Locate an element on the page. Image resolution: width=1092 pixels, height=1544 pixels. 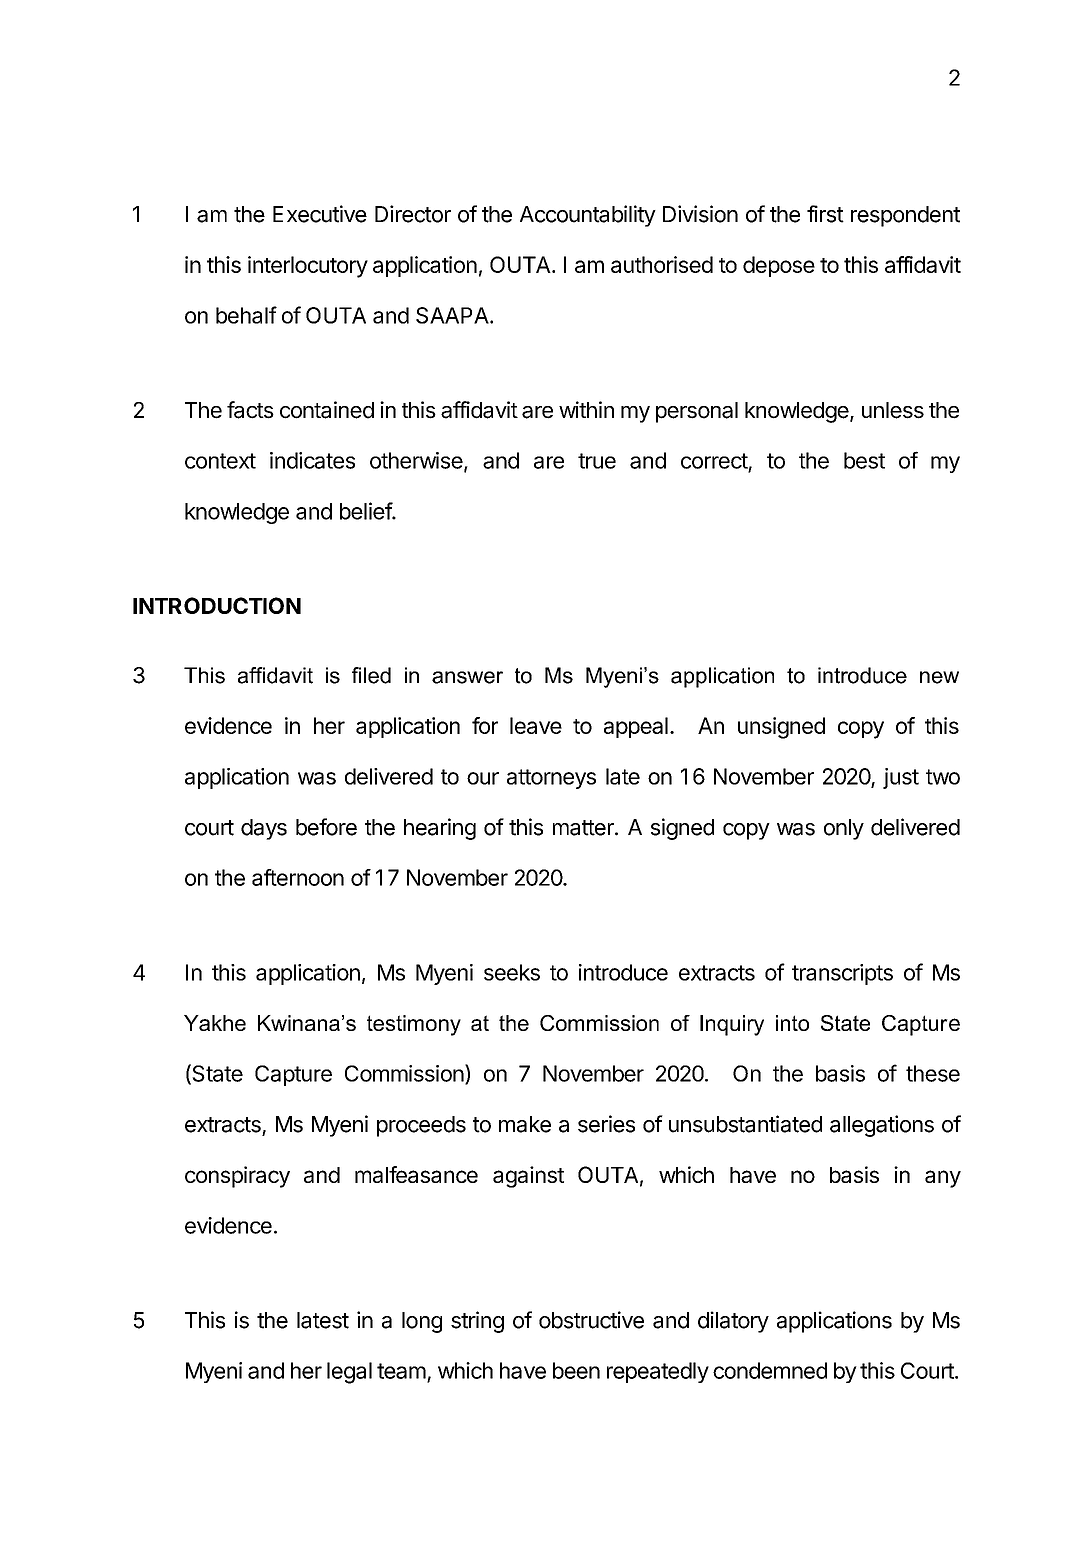
indicates is located at coordinates (312, 460).
